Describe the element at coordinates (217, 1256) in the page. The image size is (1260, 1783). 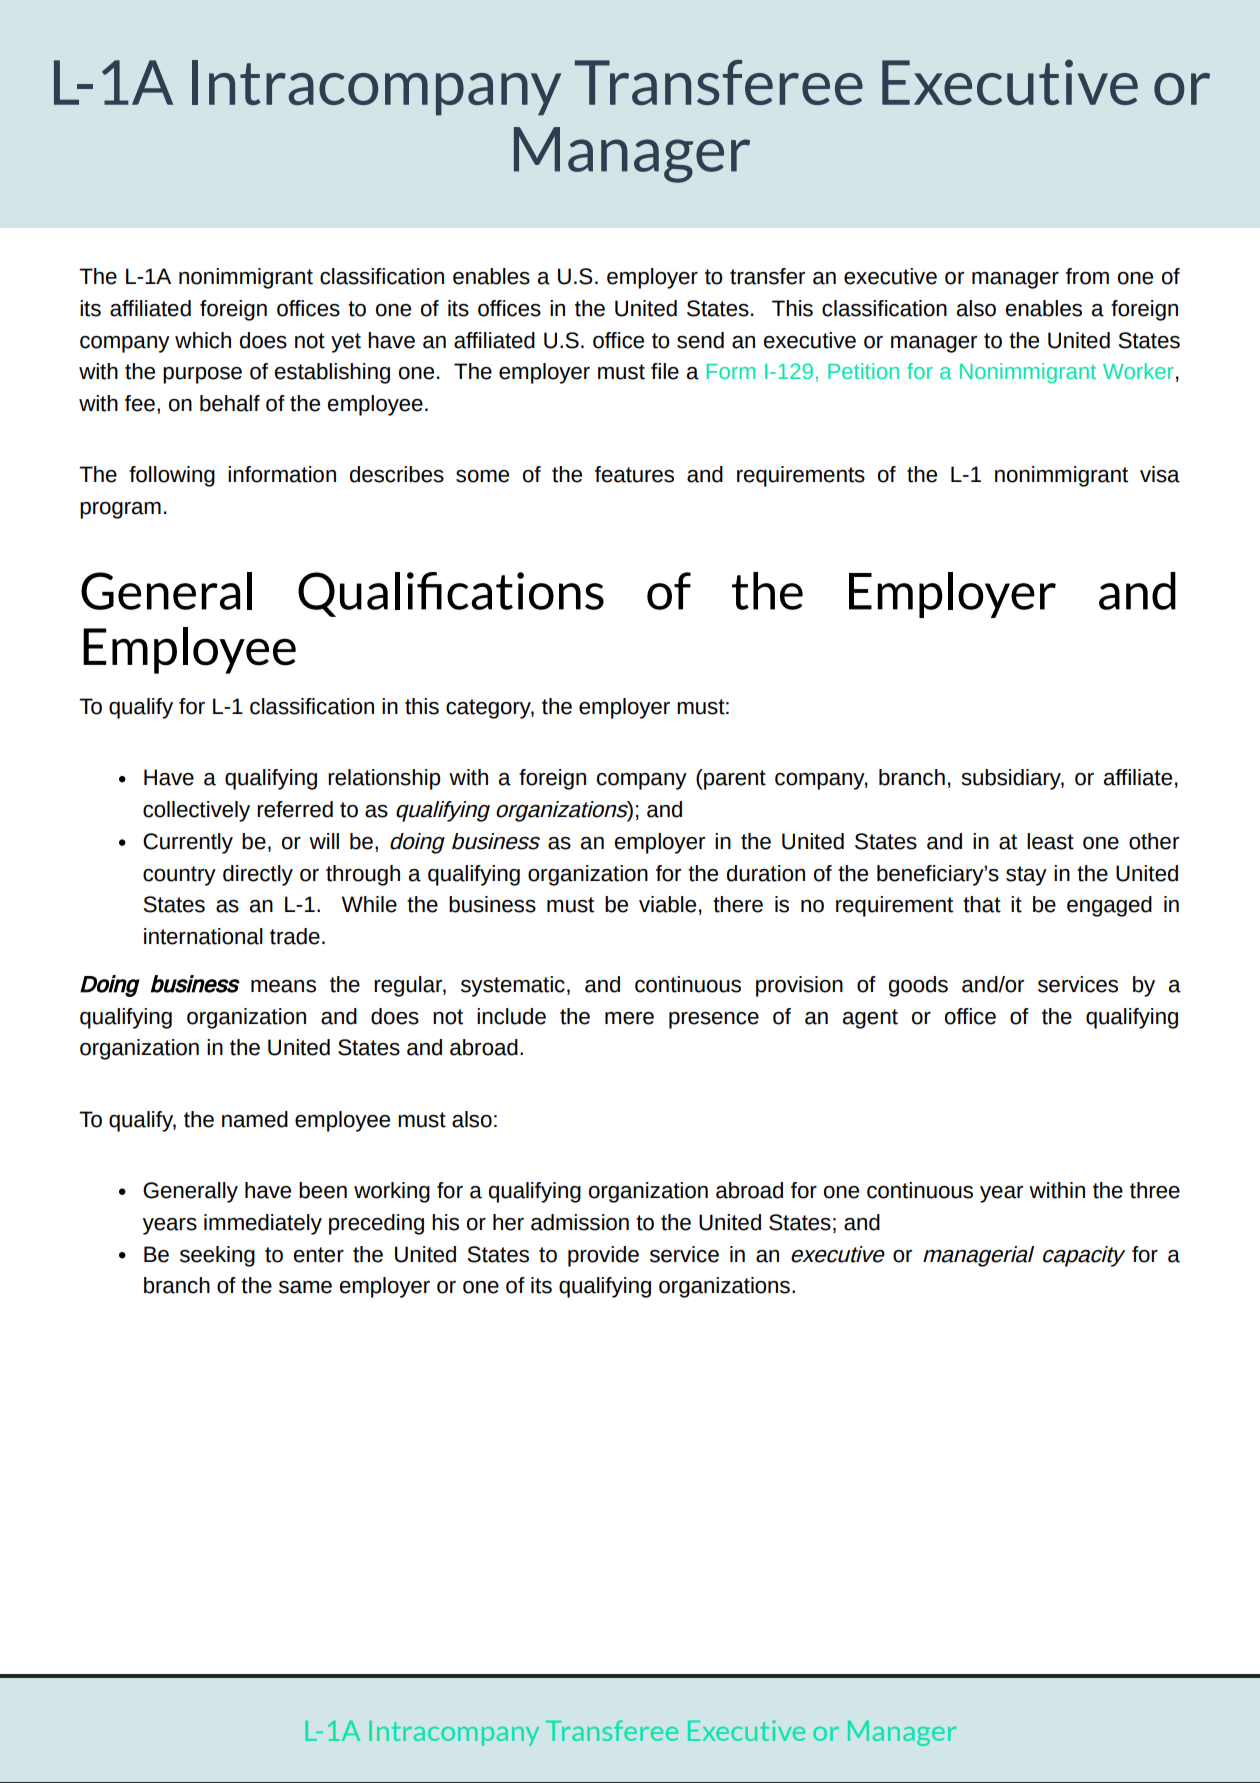
I see `seeking` at that location.
